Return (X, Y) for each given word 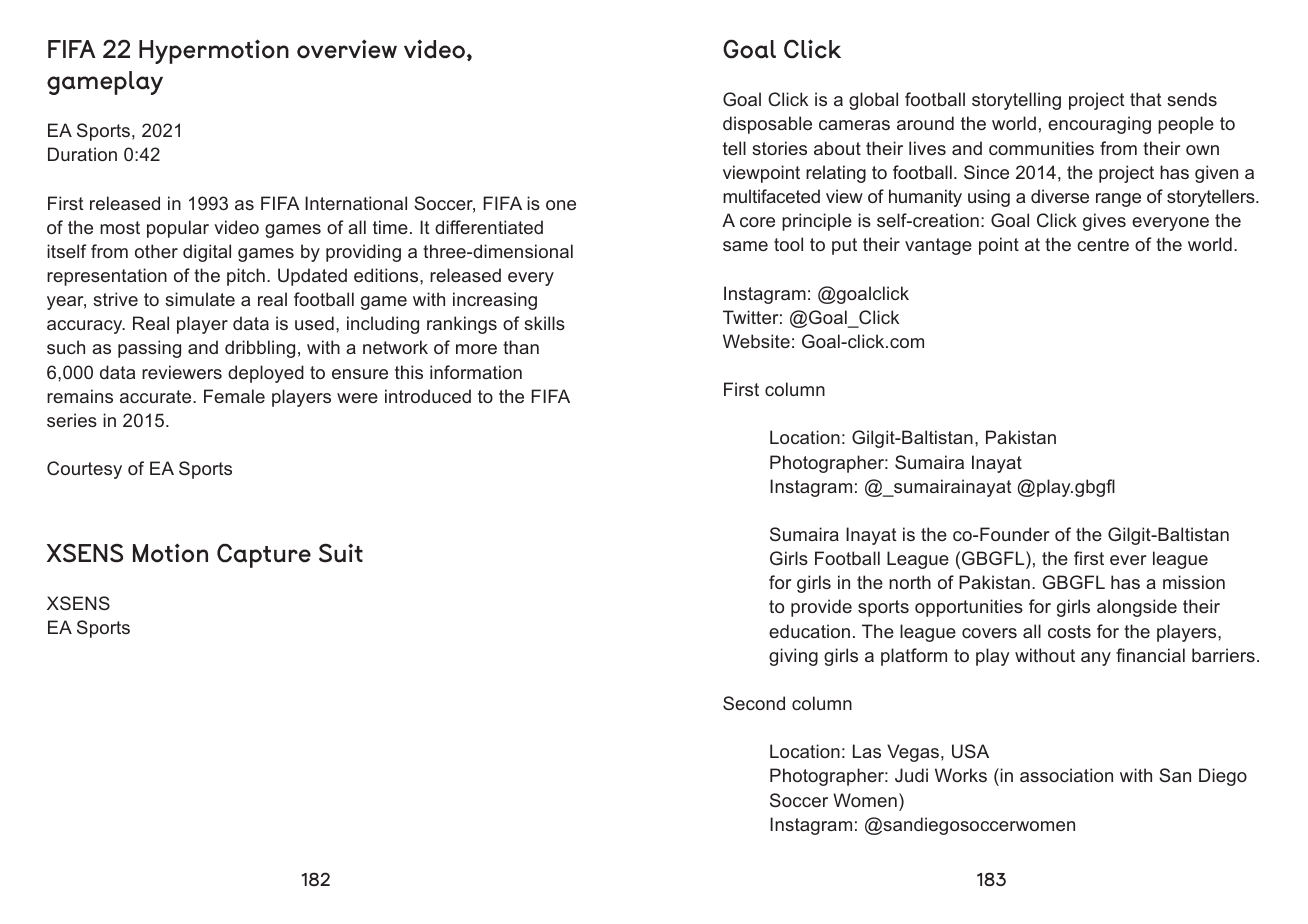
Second (754, 703)
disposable (767, 125)
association (1066, 775)
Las (867, 751)
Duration (82, 154)
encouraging (1099, 125)
